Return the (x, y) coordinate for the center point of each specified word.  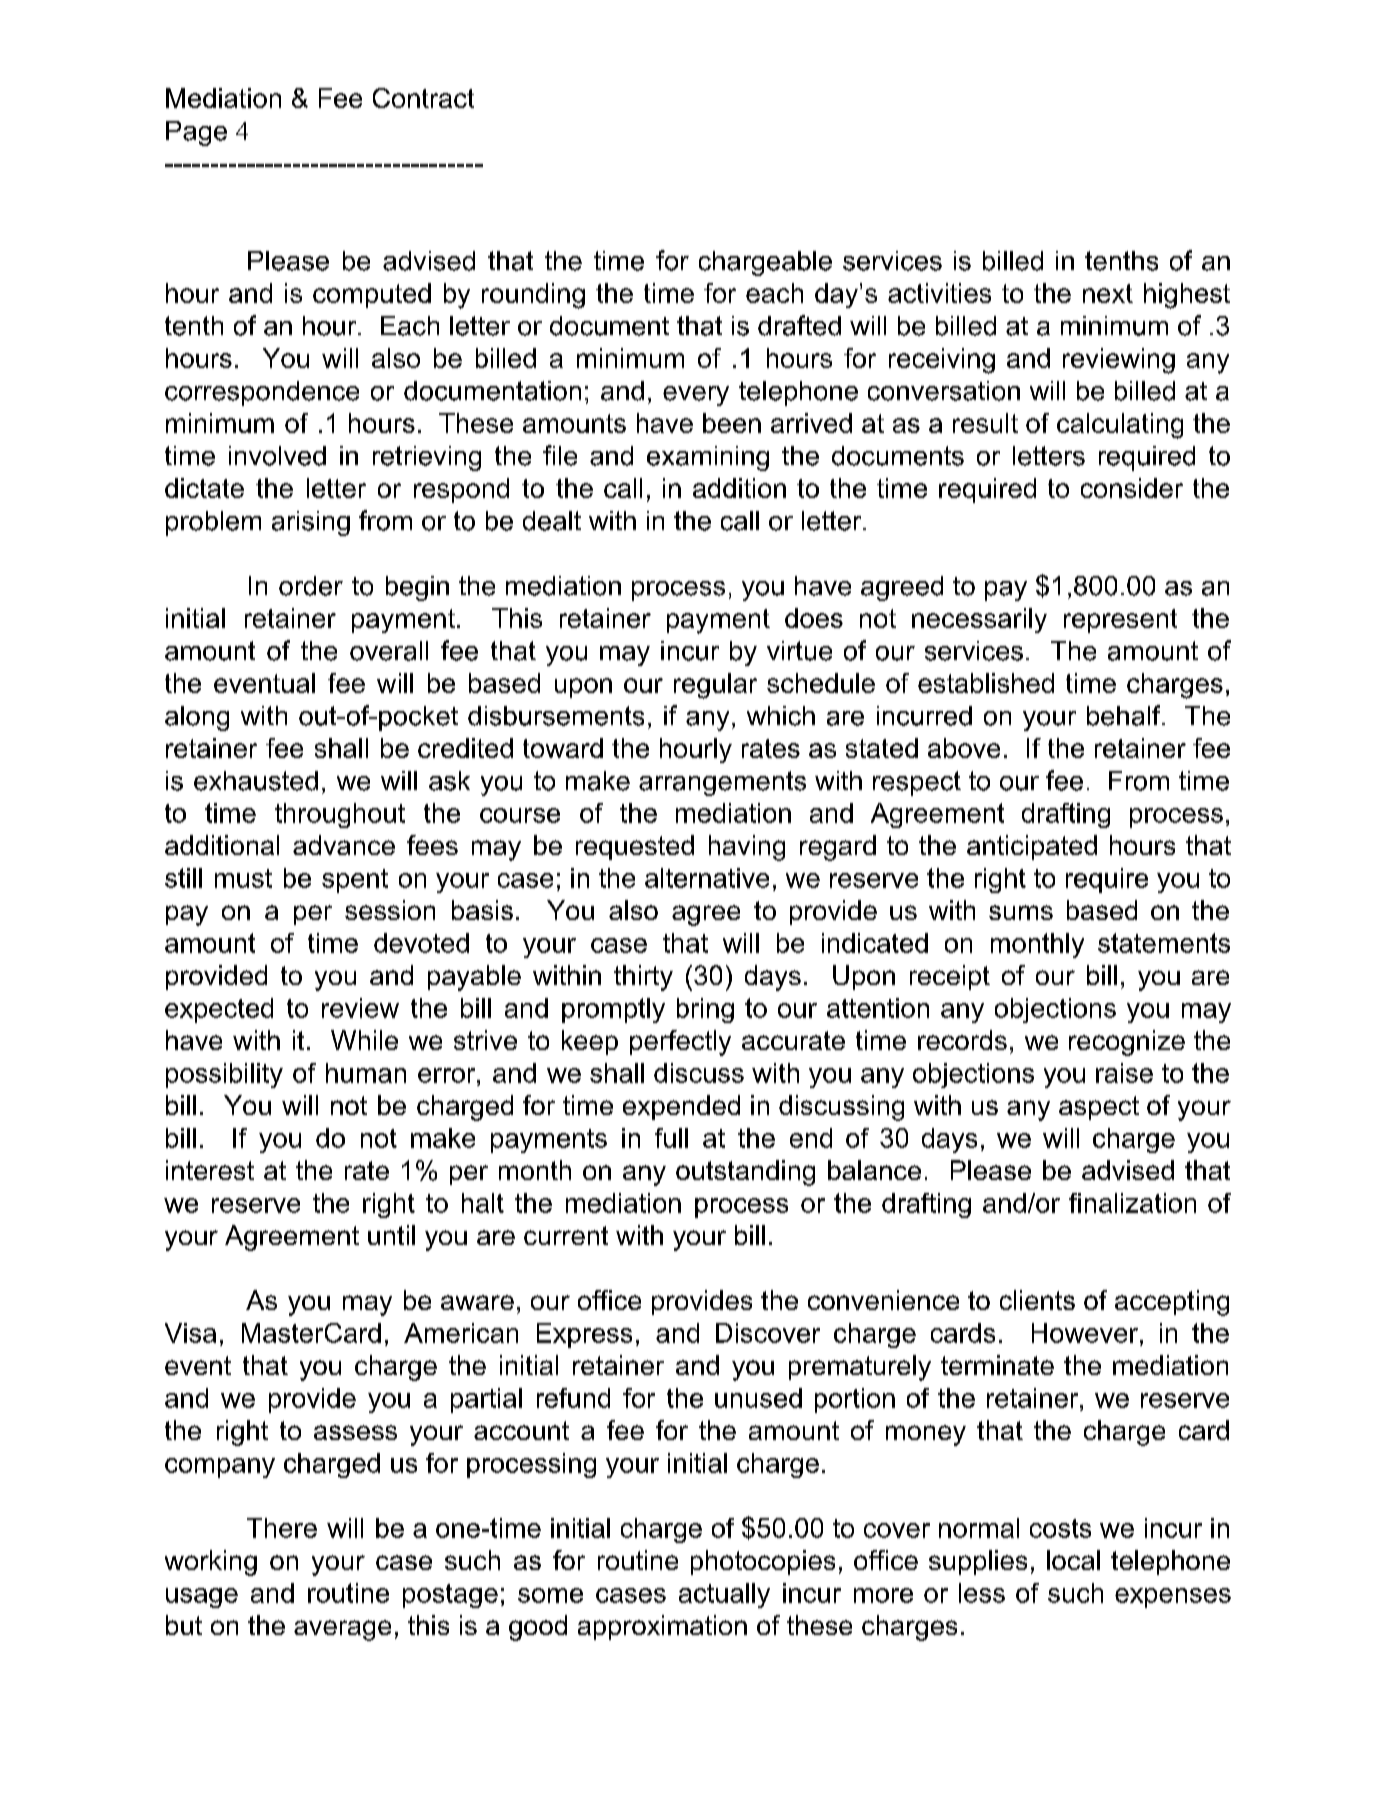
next (1108, 293)
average (342, 1630)
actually (724, 1595)
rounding (533, 296)
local (1073, 1560)
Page (196, 133)
